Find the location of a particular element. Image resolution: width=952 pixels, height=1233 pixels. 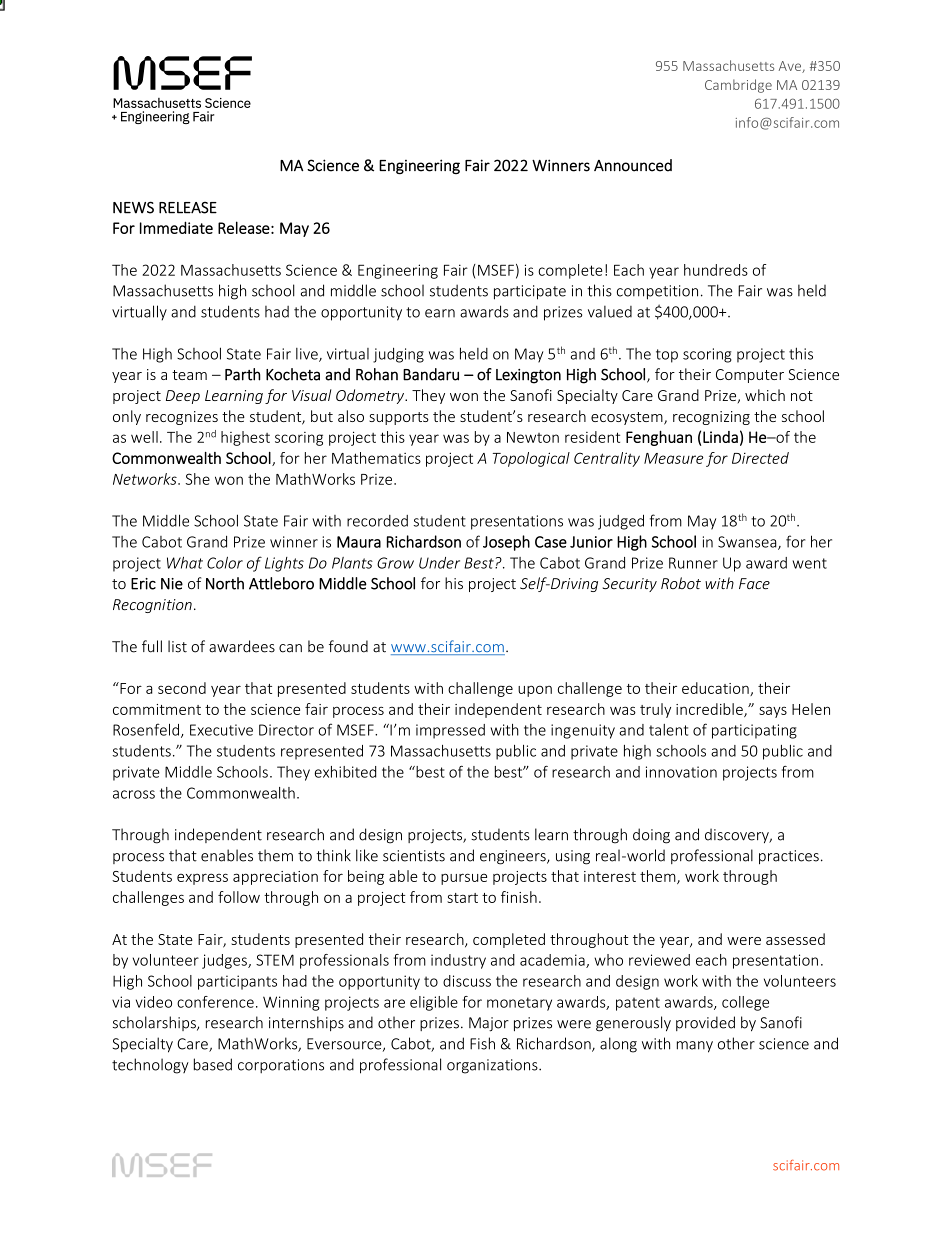

engineers is located at coordinates (514, 857).
